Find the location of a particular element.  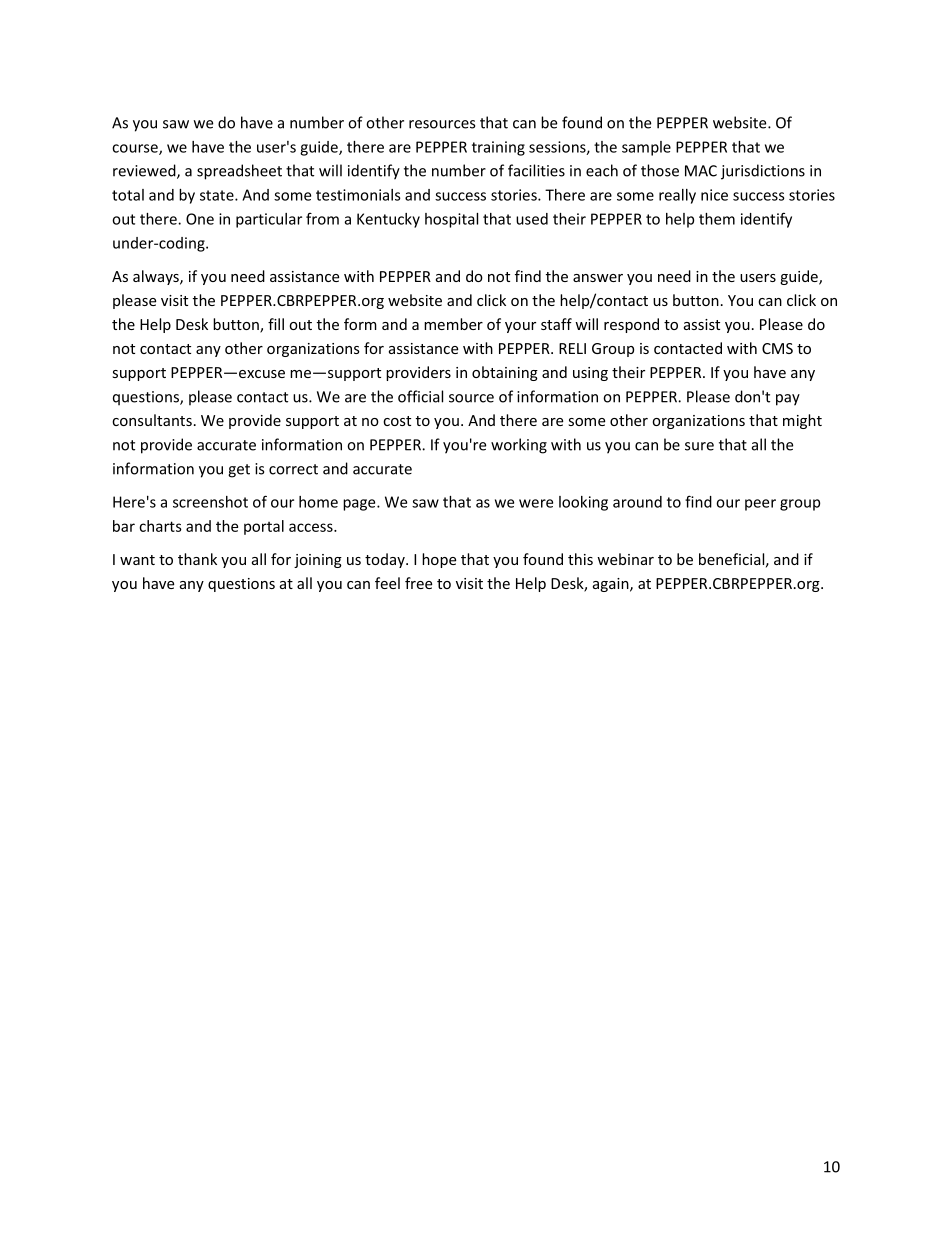

thank is located at coordinates (197, 559).
